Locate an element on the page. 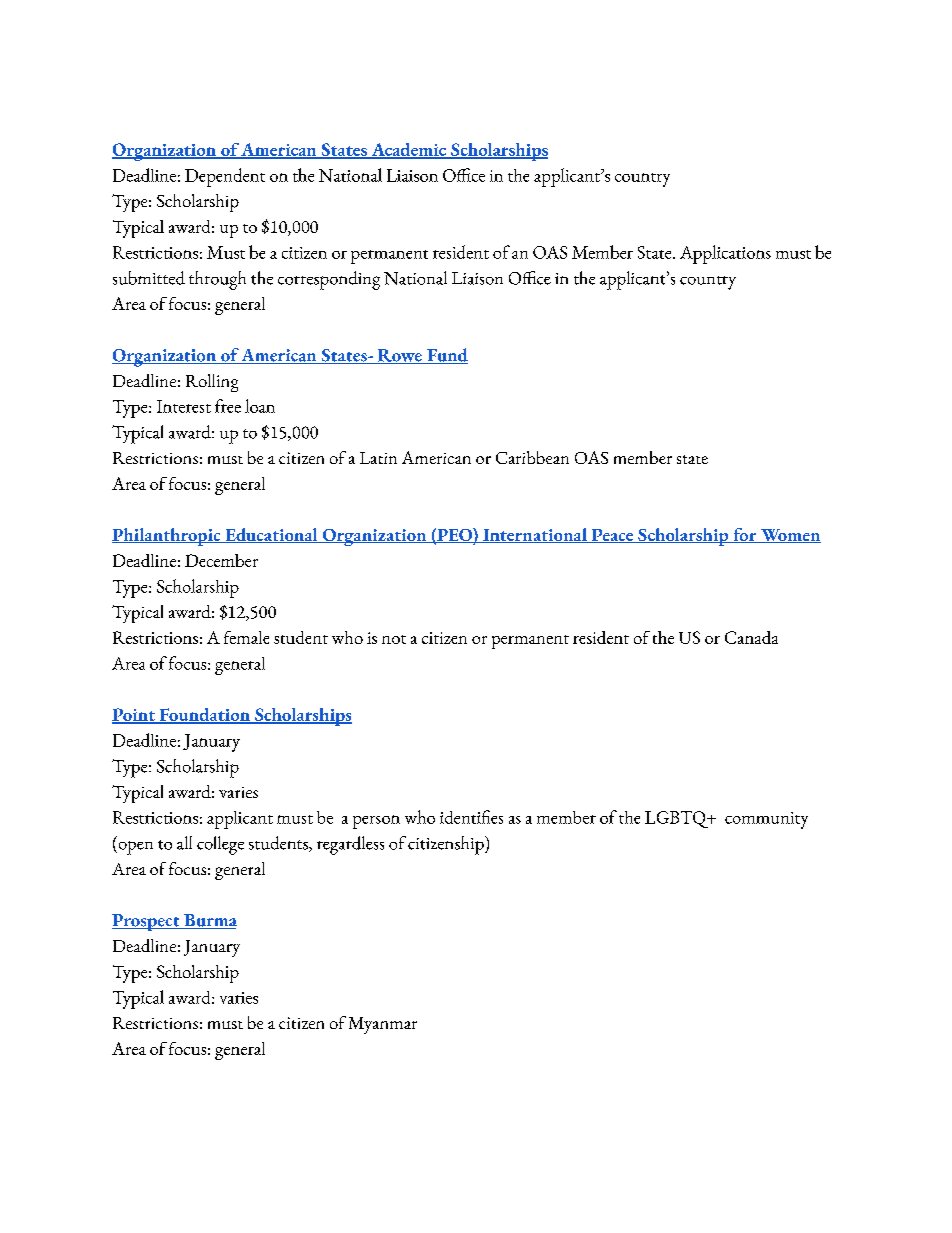 The image size is (952, 1233). Dependent is located at coordinates (225, 177).
